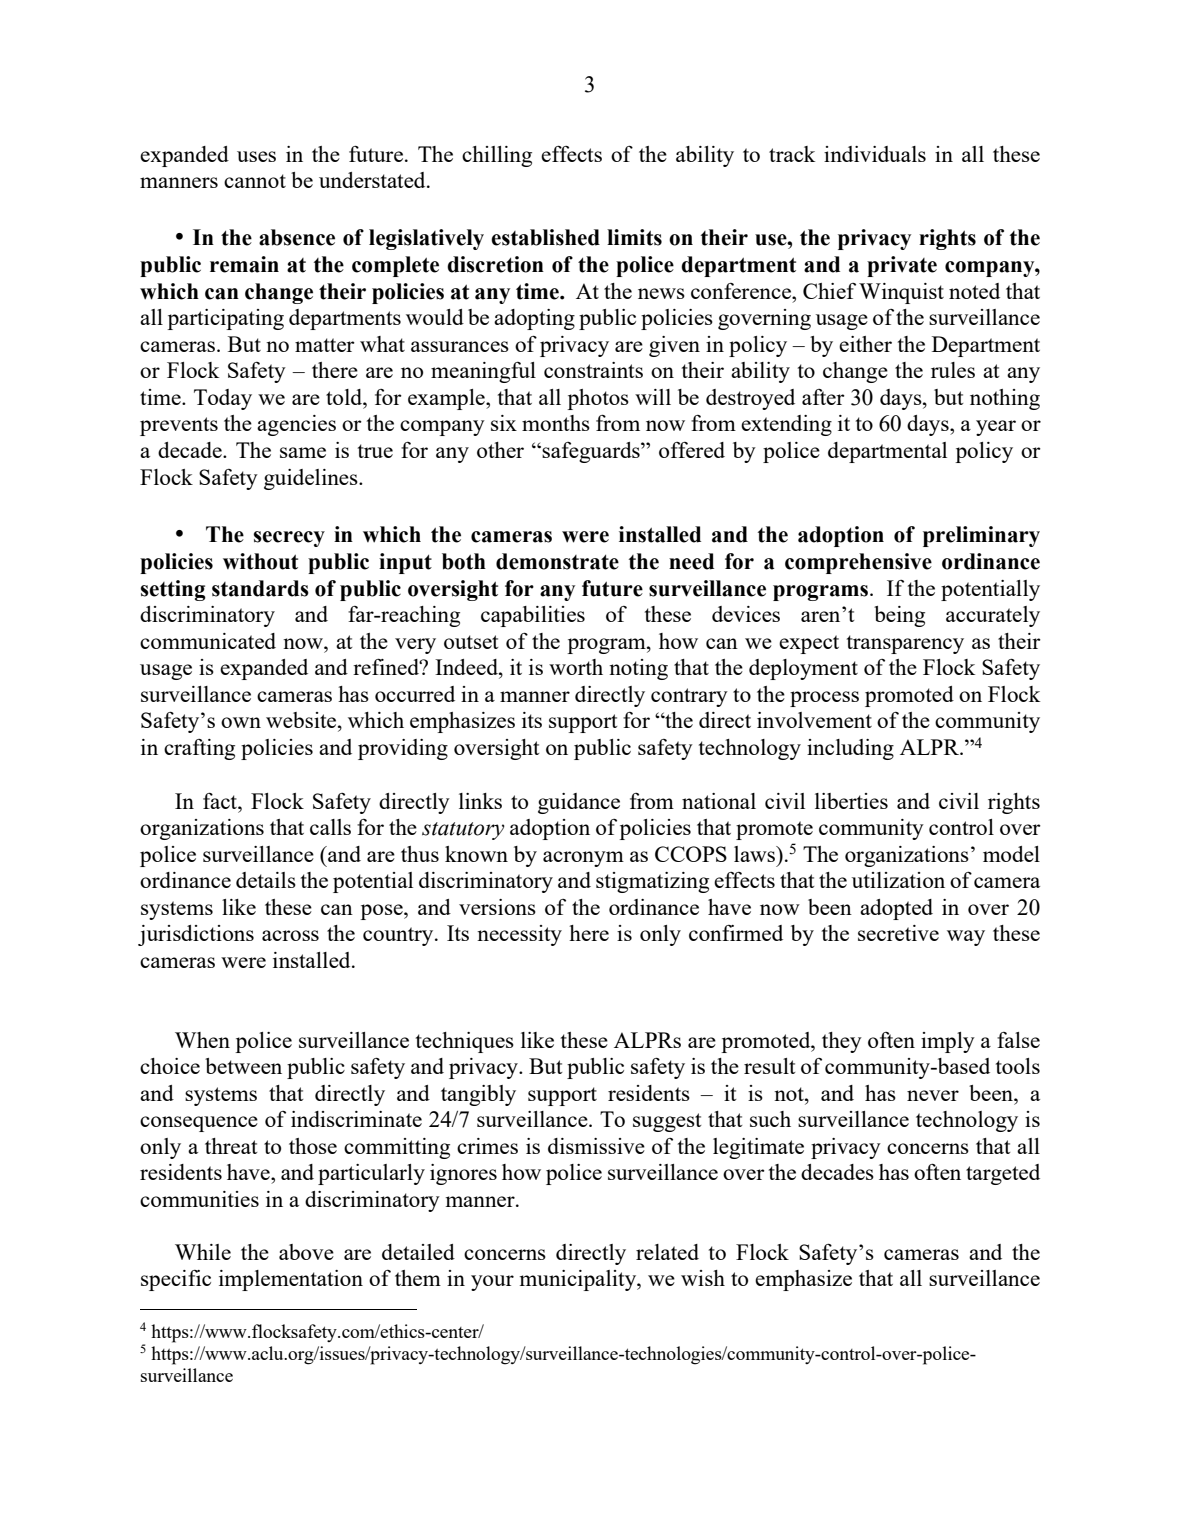  What do you see at coordinates (1003, 1174) in the screenshot?
I see `targeted` at bounding box center [1003, 1174].
